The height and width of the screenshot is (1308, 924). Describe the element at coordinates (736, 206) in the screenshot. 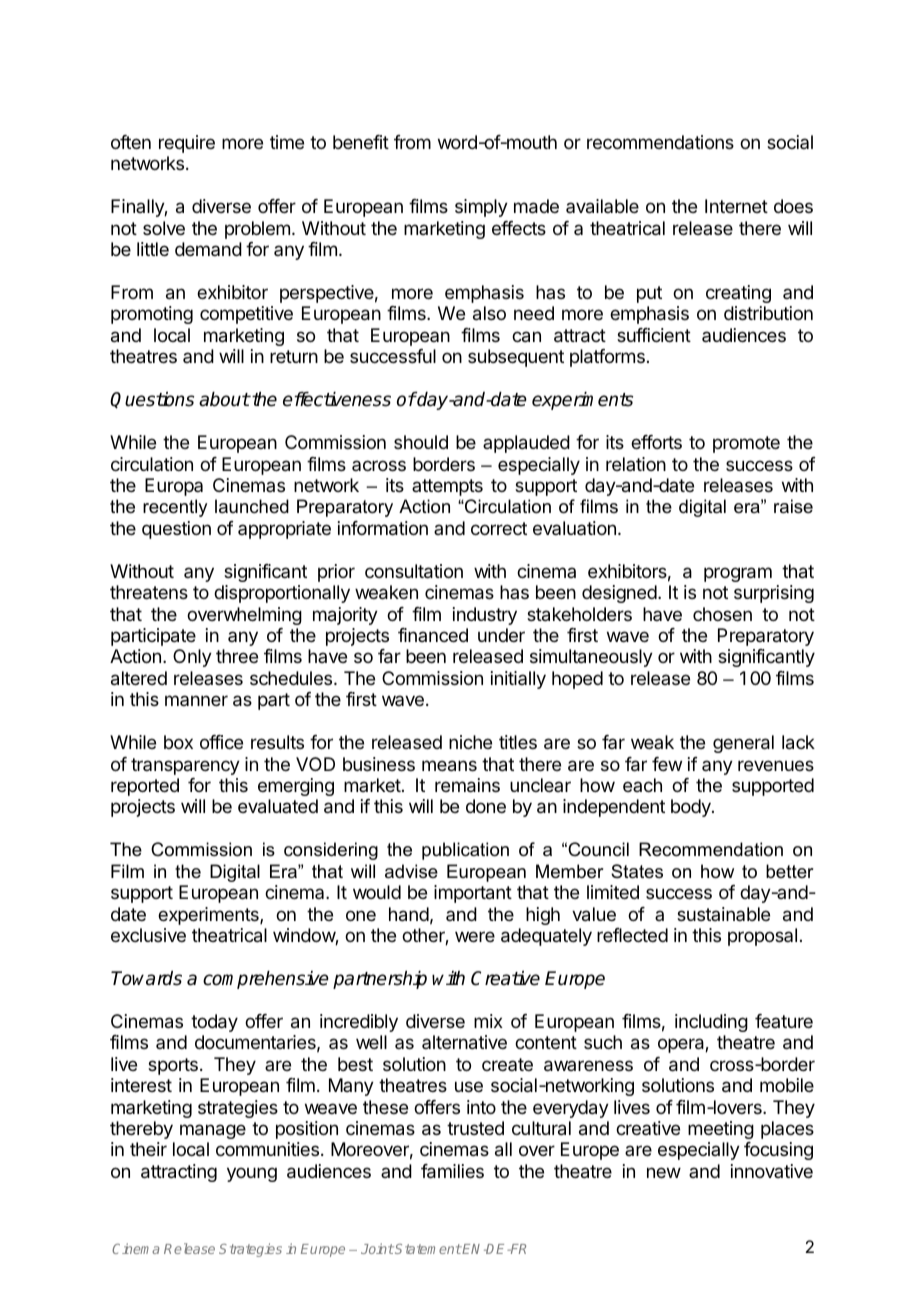

I see `Internet` at that location.
